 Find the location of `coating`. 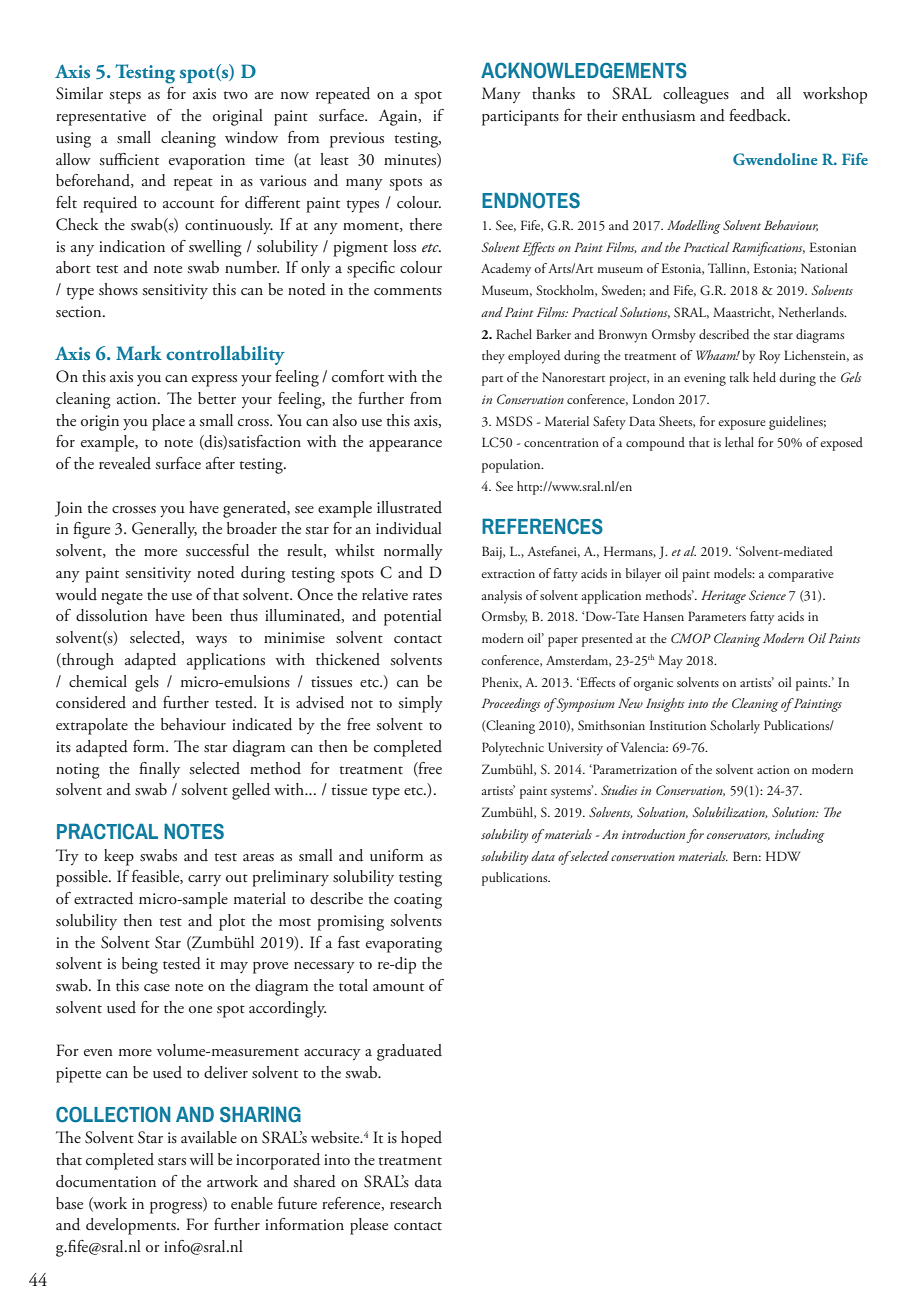

coating is located at coordinates (418, 901).
